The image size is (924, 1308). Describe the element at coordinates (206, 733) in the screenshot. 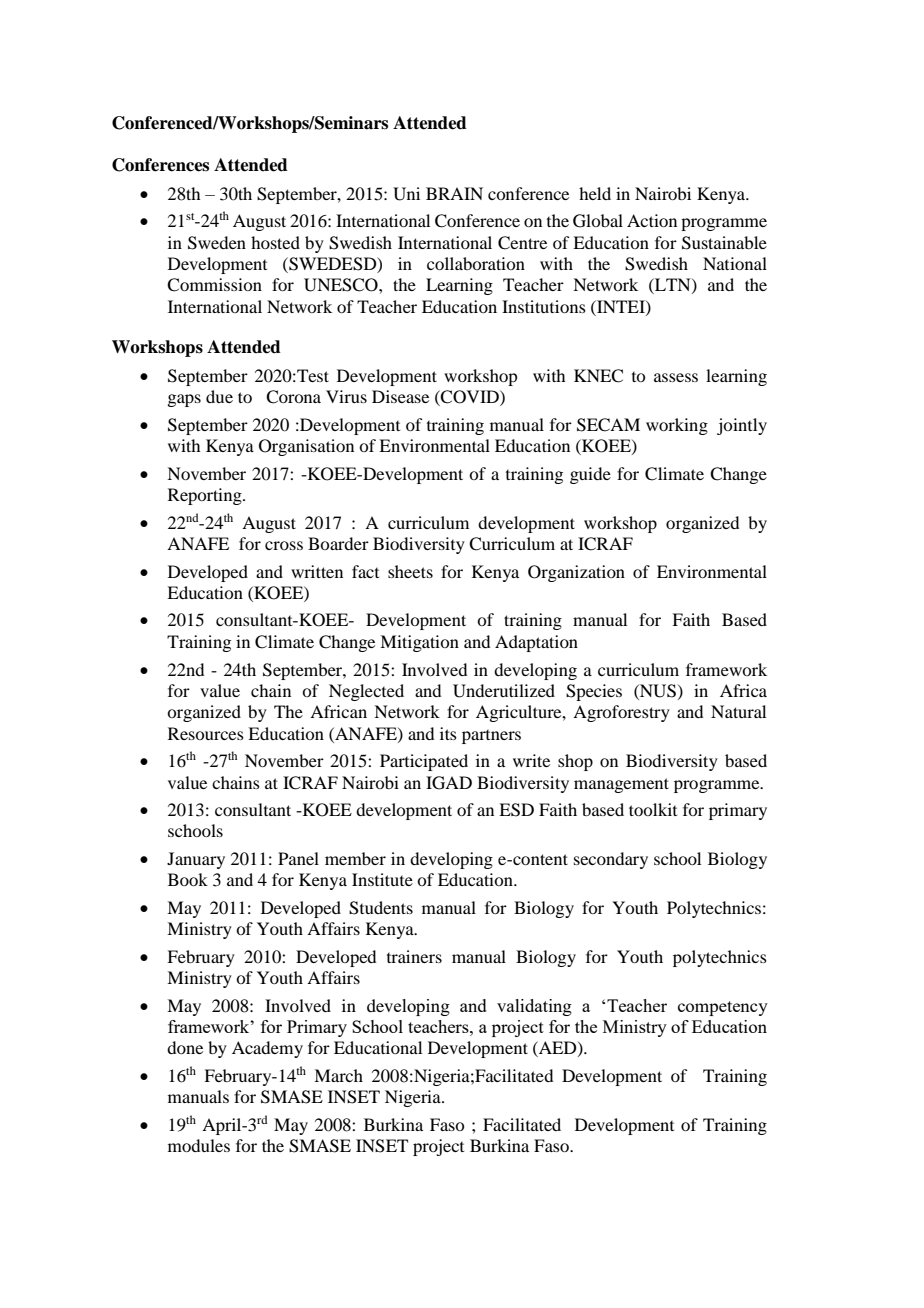

I see `Resources` at that location.
